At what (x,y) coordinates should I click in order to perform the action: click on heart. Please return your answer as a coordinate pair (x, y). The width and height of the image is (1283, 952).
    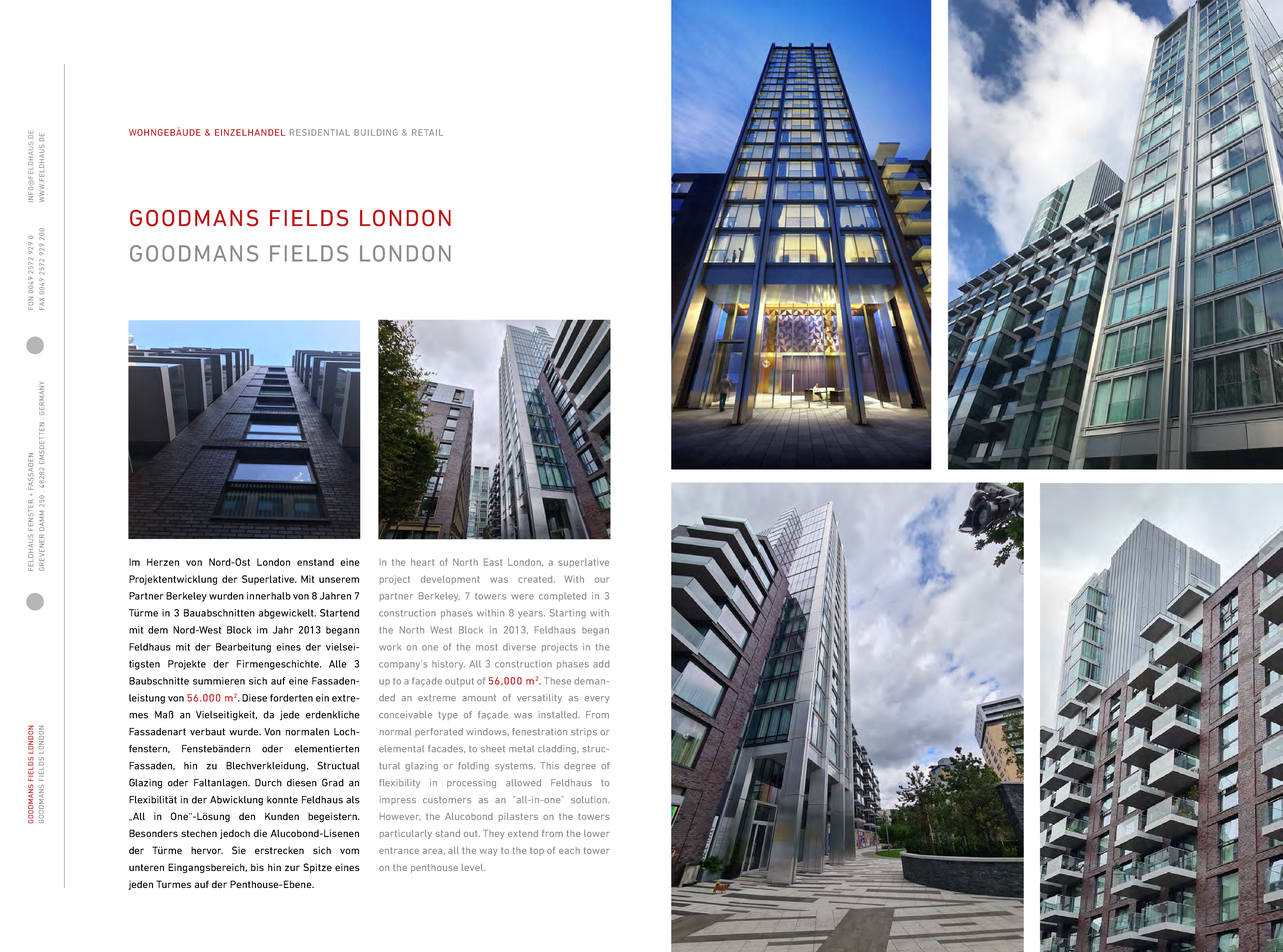
    Looking at the image, I should click on (422, 562).
